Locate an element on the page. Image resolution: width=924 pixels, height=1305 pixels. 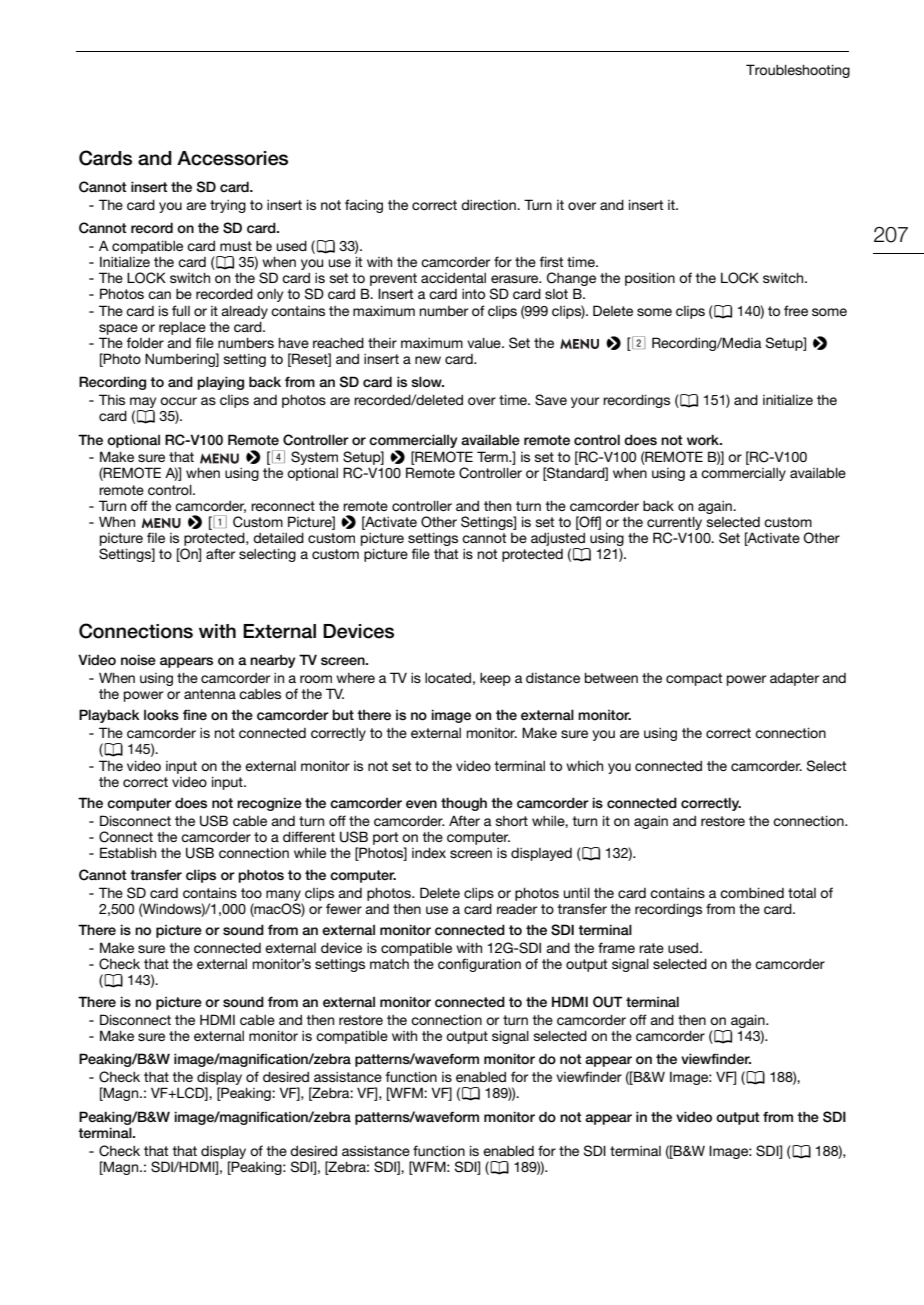
Accessories is located at coordinates (232, 158).
